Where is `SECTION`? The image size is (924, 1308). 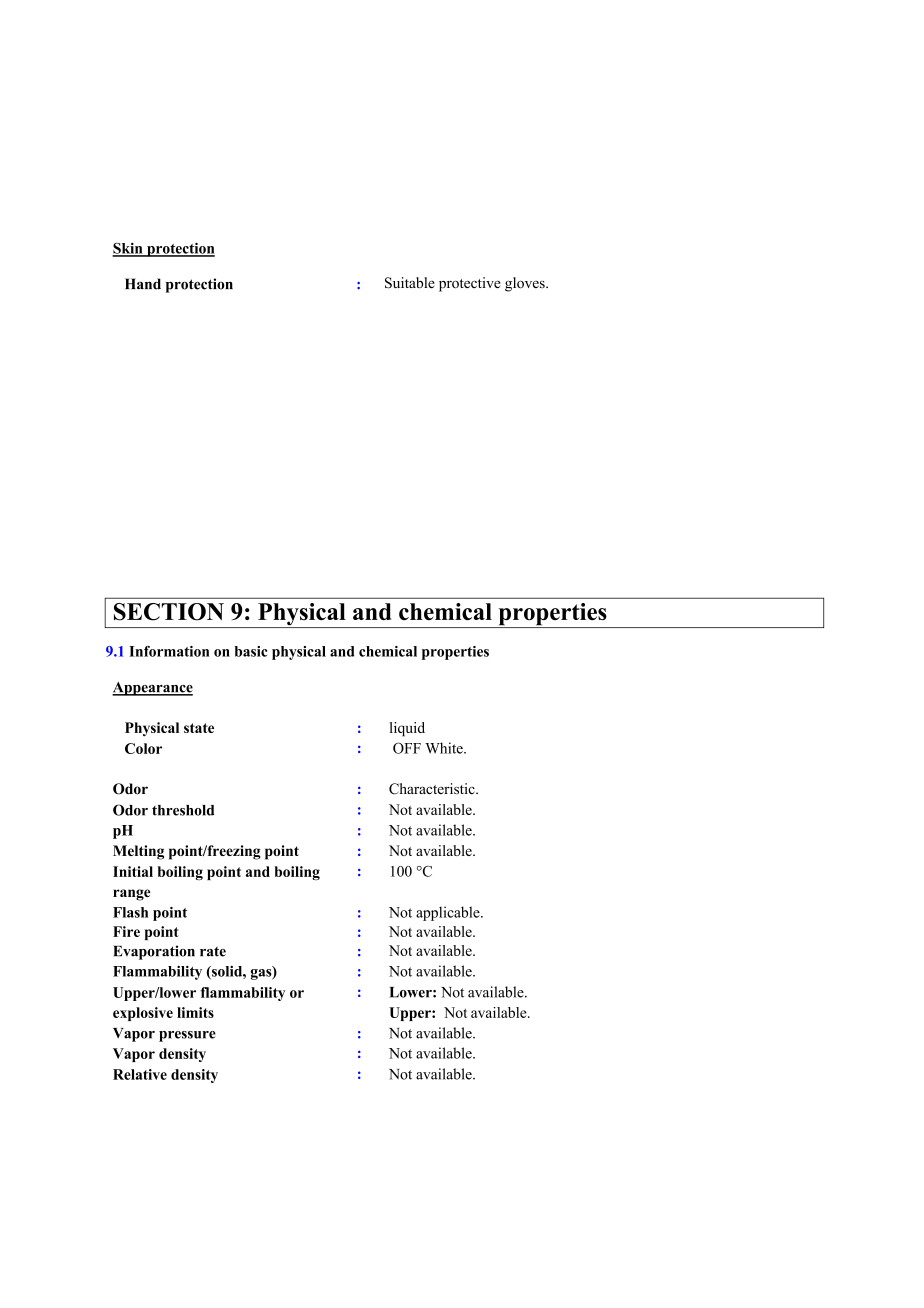 SECTION is located at coordinates (169, 612).
